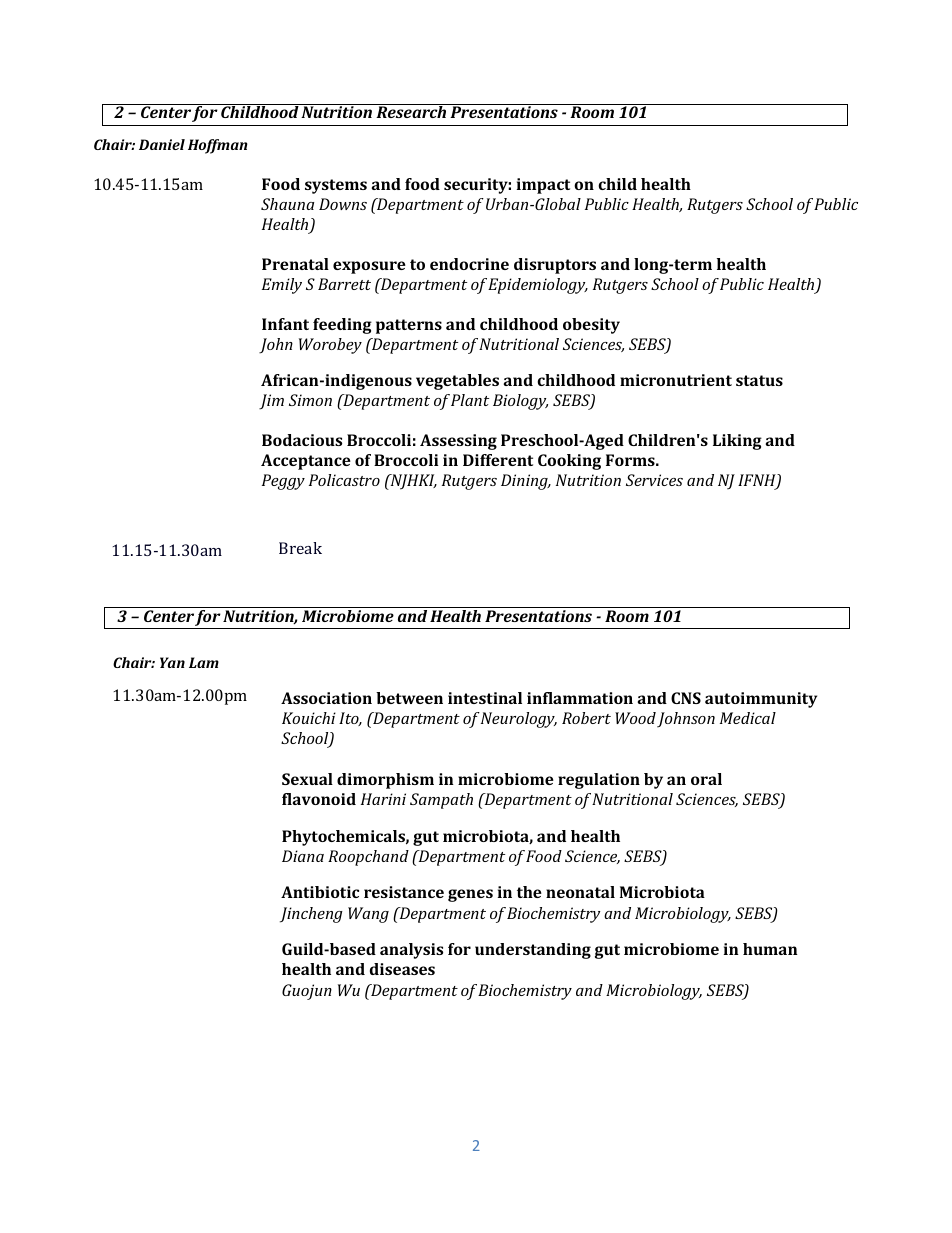 This document has height=1233, width=952. What do you see at coordinates (311, 915) in the document?
I see `Jincheng` at bounding box center [311, 915].
